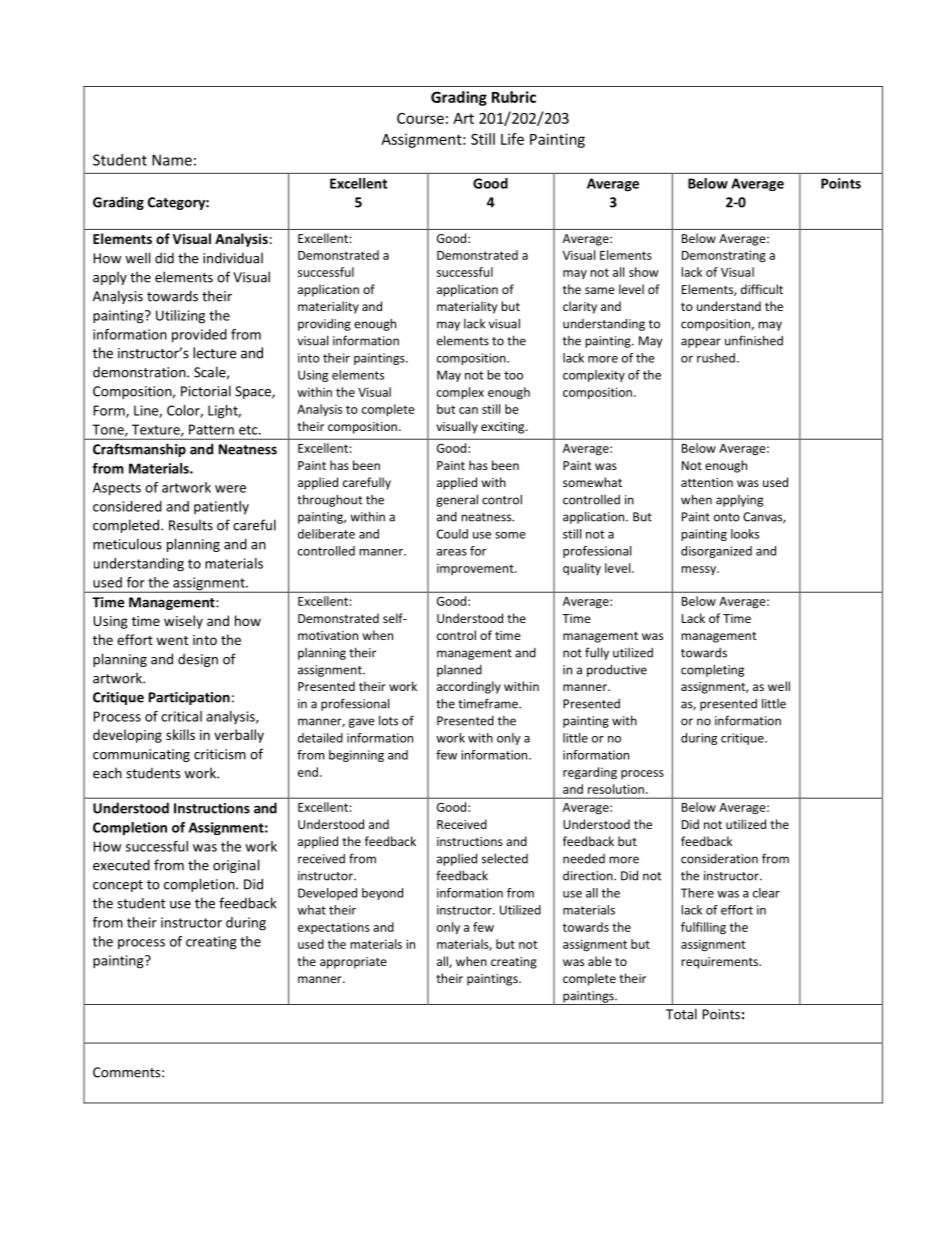  What do you see at coordinates (512, 139) in the screenshot?
I see `Life` at bounding box center [512, 139].
